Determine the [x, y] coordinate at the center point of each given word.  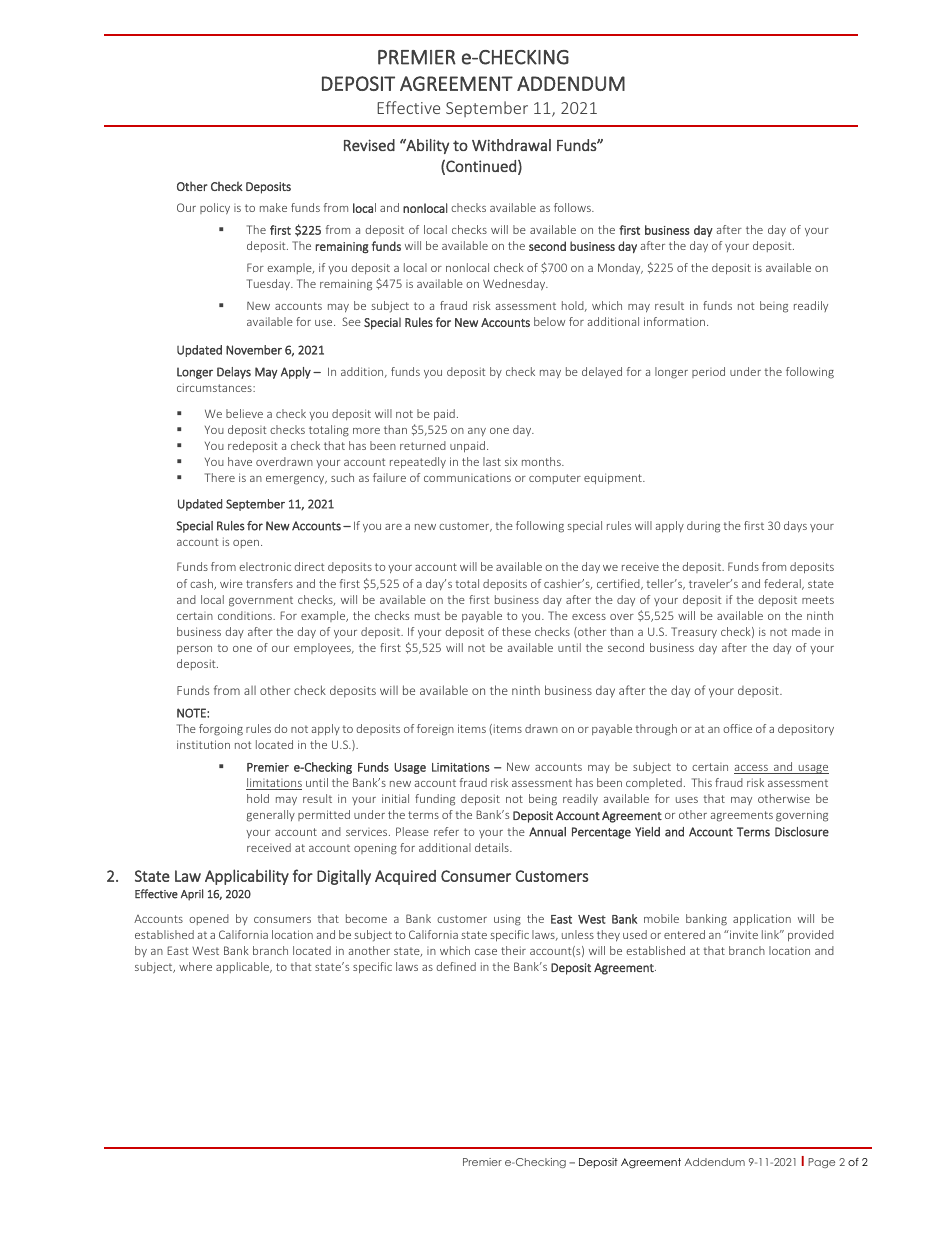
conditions [246, 615]
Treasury [694, 633]
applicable [244, 968]
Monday [620, 268]
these [516, 631]
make [273, 207]
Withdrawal [511, 145]
